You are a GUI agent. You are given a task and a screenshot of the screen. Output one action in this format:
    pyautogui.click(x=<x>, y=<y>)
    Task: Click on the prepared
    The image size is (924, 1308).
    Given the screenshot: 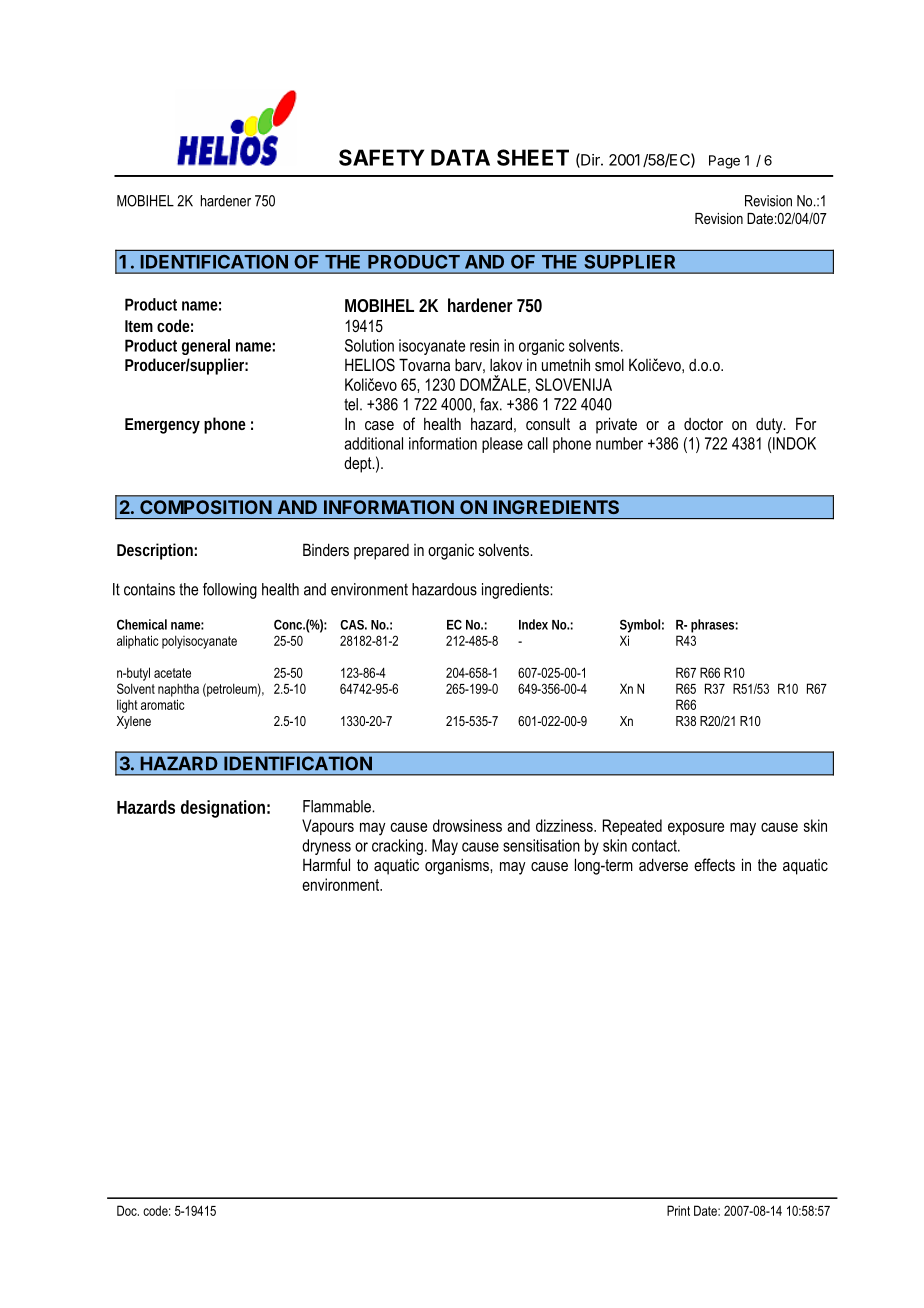 What is the action you would take?
    pyautogui.click(x=381, y=552)
